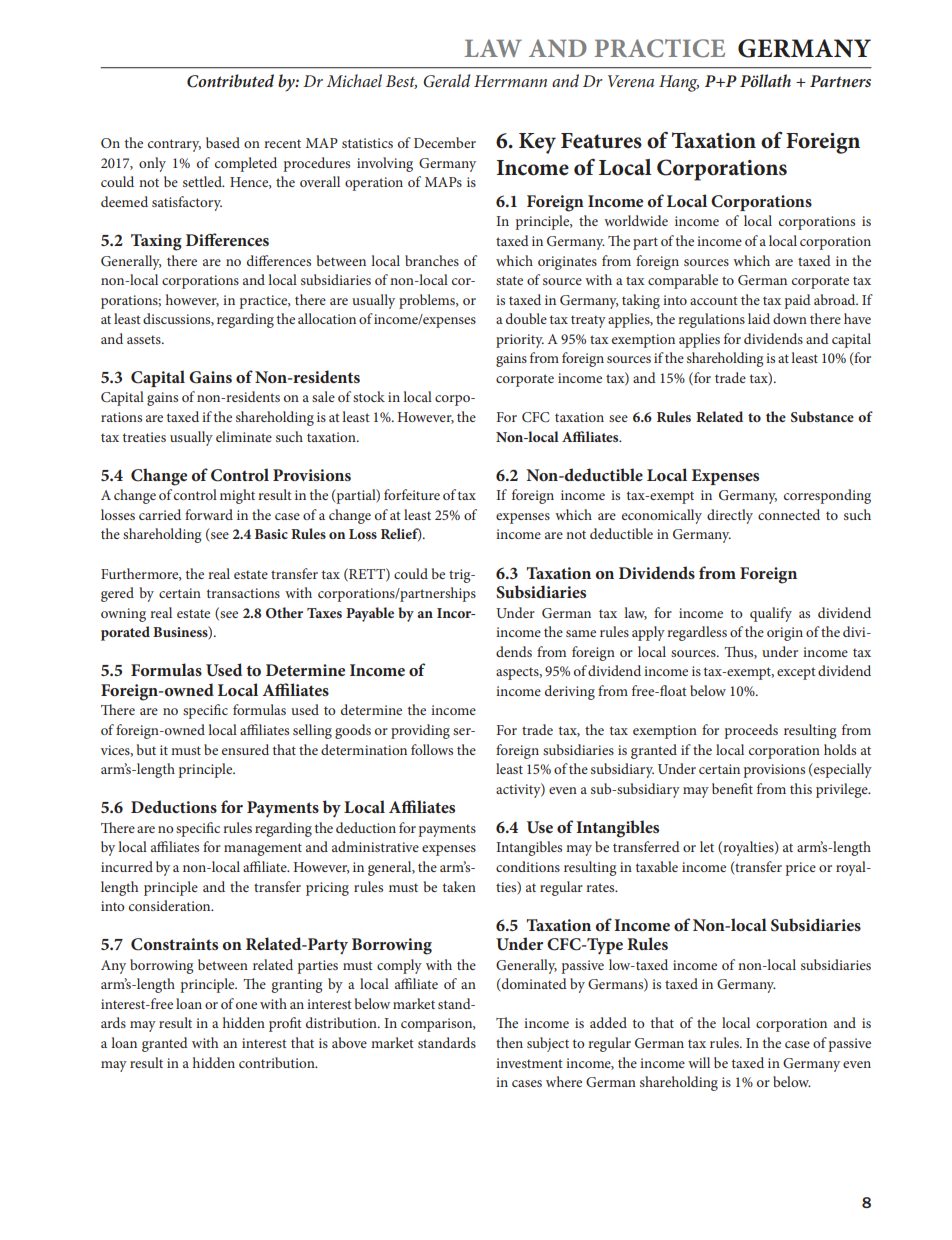  Describe the element at coordinates (771, 614) in the page. I see `qualify` at that location.
